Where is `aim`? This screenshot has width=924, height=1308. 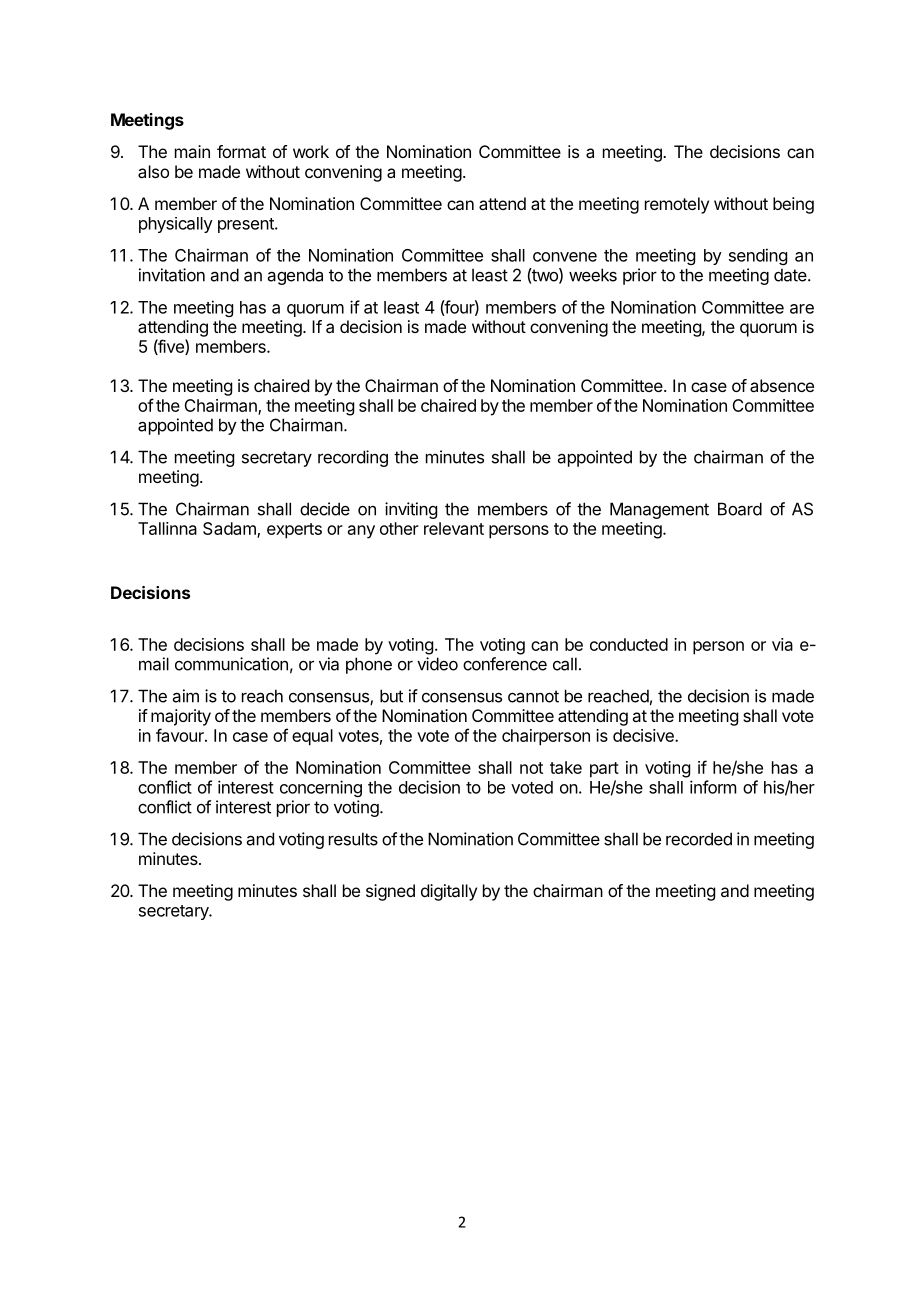 aim is located at coordinates (186, 696).
